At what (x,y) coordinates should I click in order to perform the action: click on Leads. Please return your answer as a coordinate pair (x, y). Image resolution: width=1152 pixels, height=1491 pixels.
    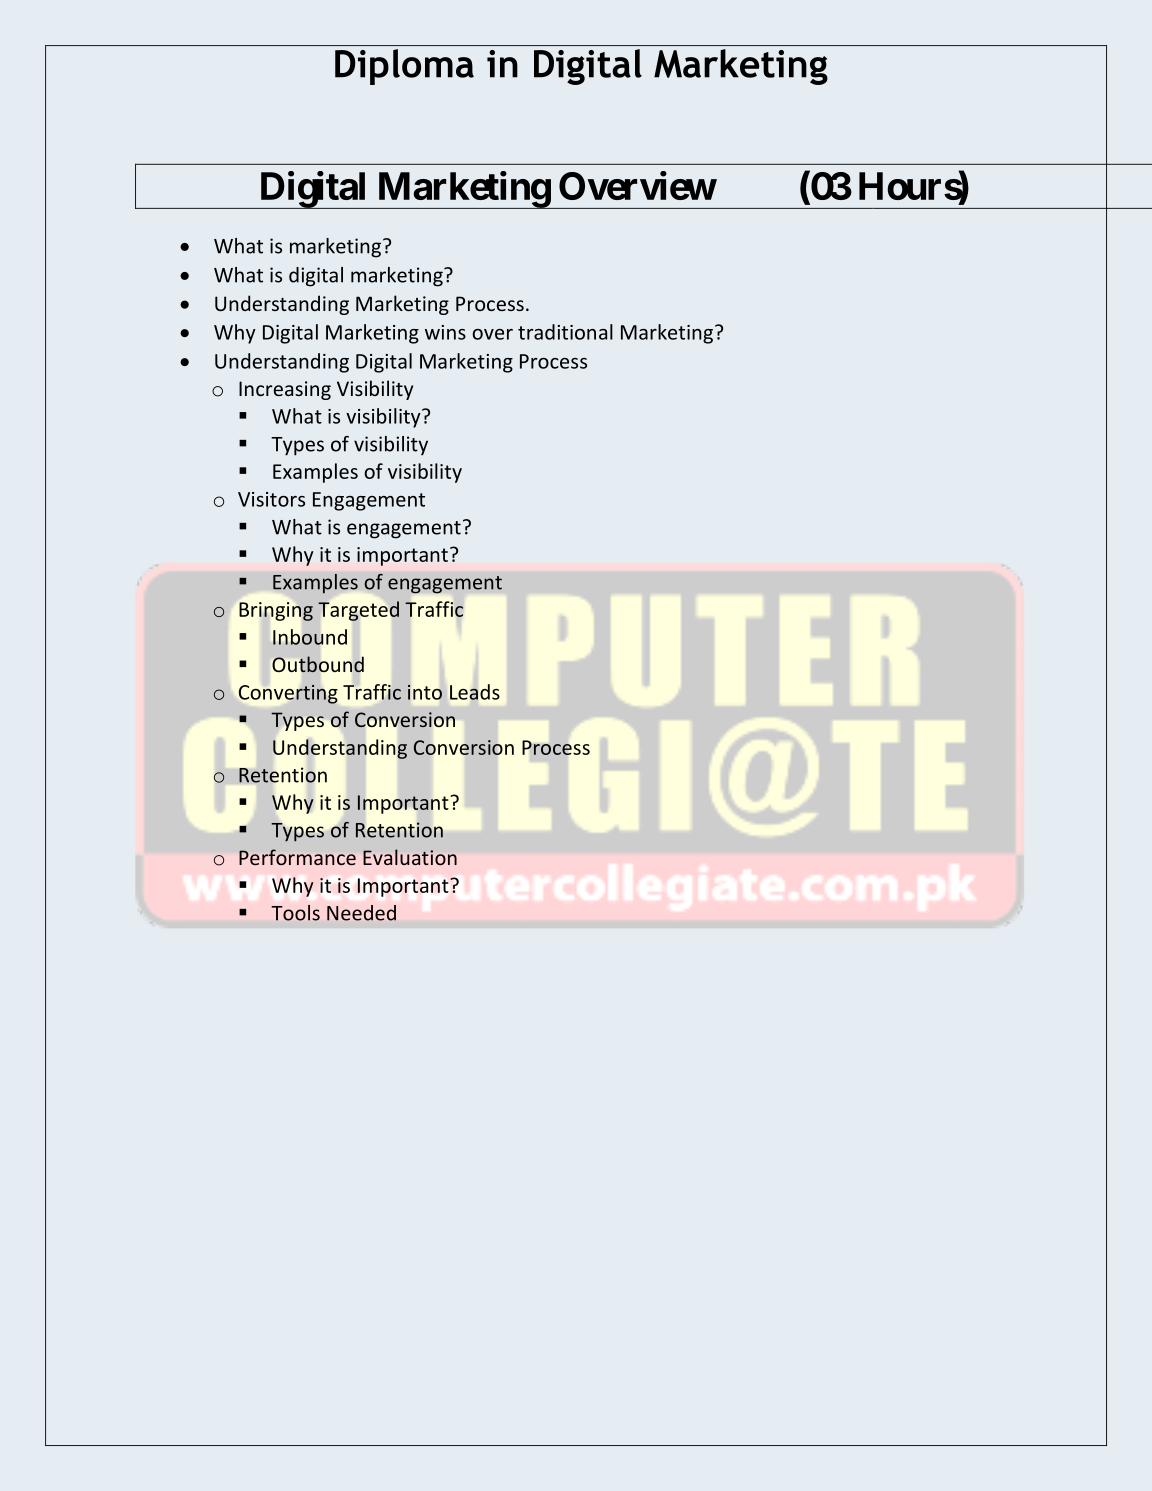
    Looking at the image, I should click on (475, 692).
